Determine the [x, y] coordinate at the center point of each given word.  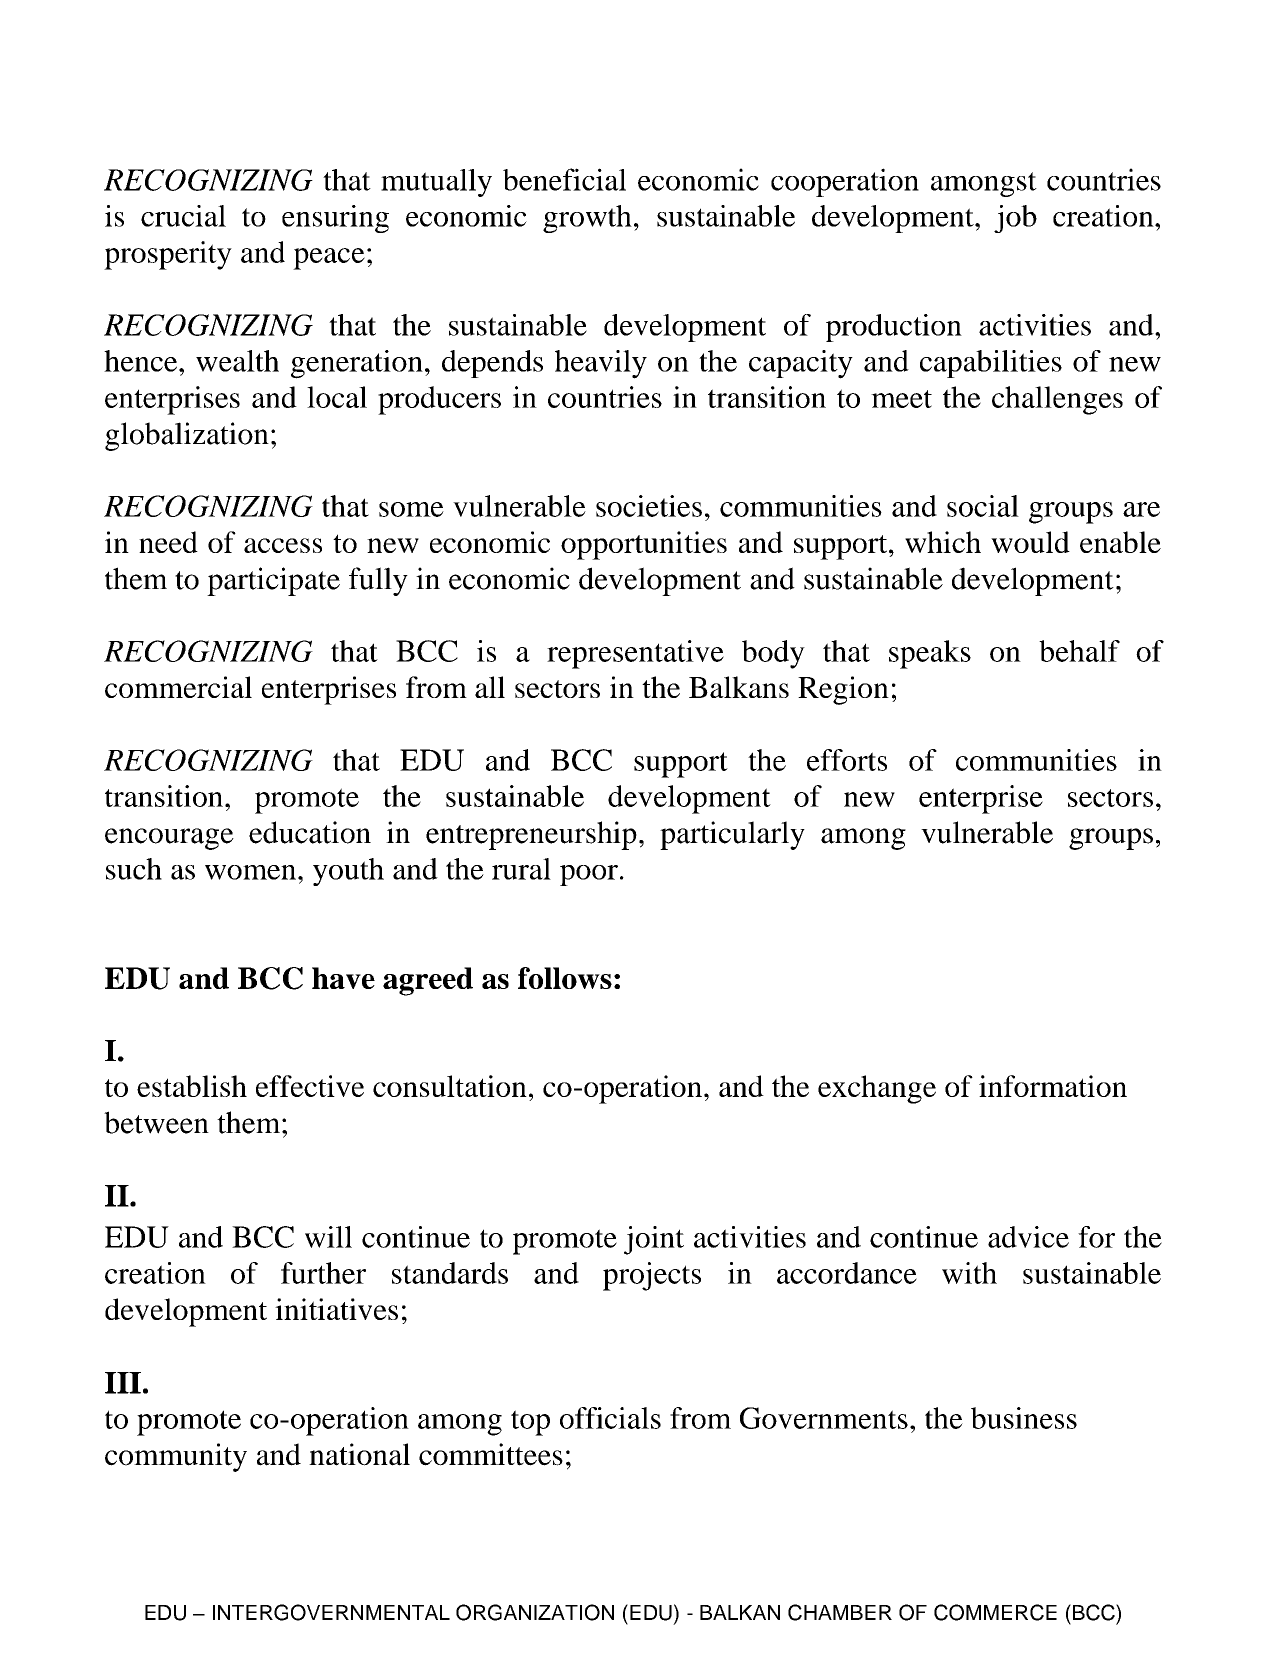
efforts [847, 760]
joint [654, 1240]
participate [273, 581]
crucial [183, 216]
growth [587, 219]
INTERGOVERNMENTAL [331, 1612]
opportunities [644, 545]
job [1015, 219]
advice [1028, 1237]
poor [589, 875]
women [252, 872]
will [328, 1237]
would [1030, 542]
